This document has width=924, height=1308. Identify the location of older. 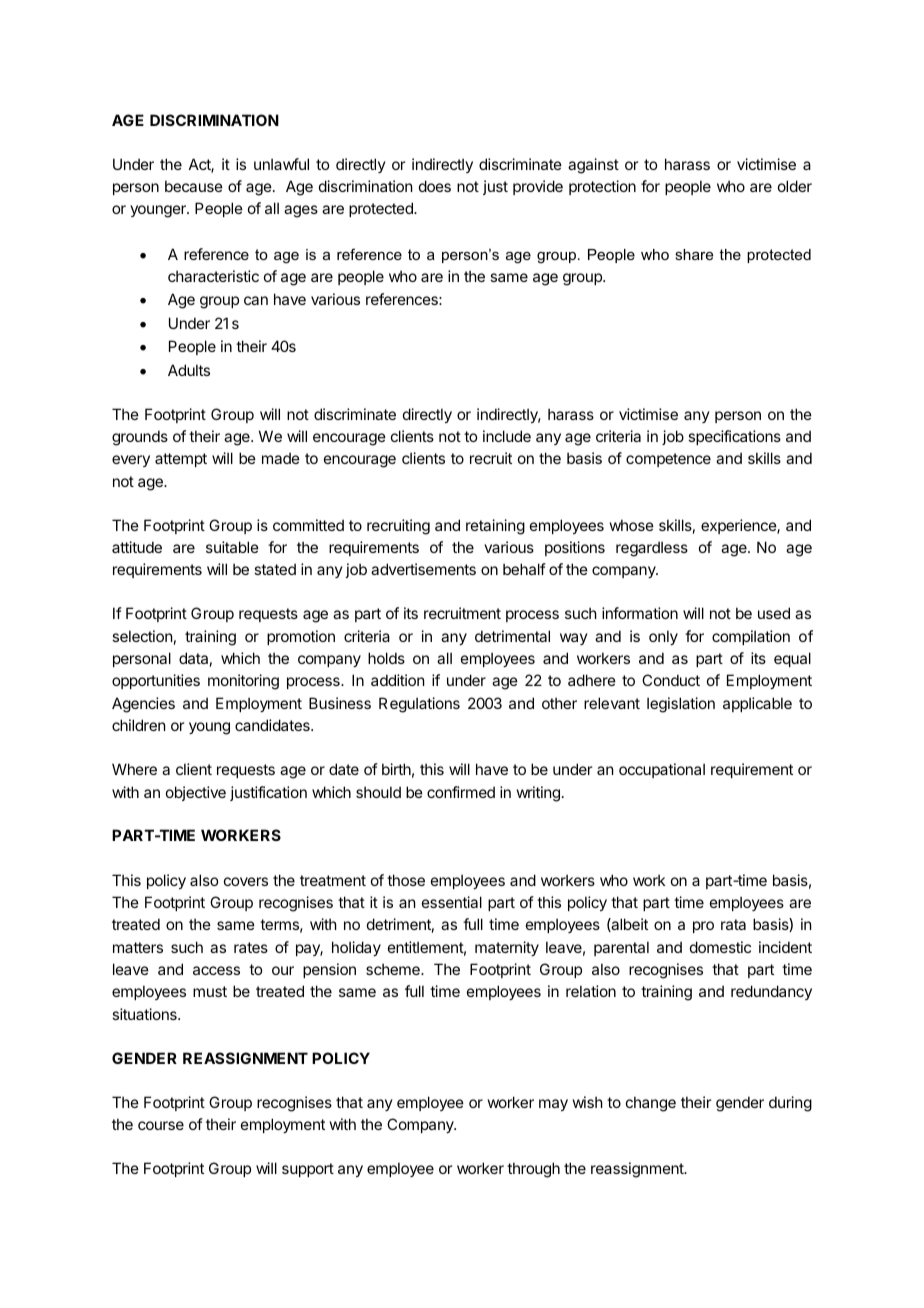
(795, 186).
